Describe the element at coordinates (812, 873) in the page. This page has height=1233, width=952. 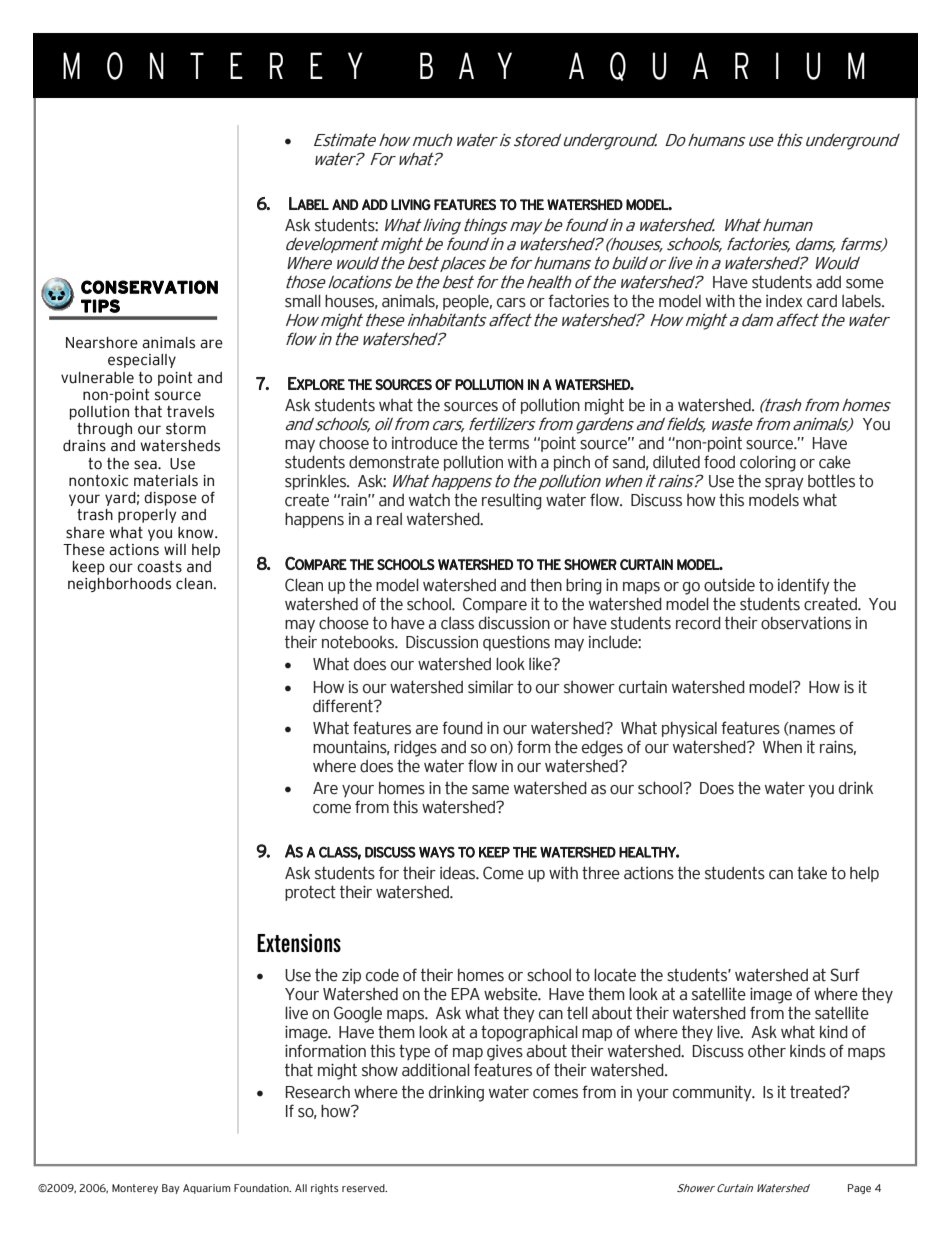
I see `take` at that location.
